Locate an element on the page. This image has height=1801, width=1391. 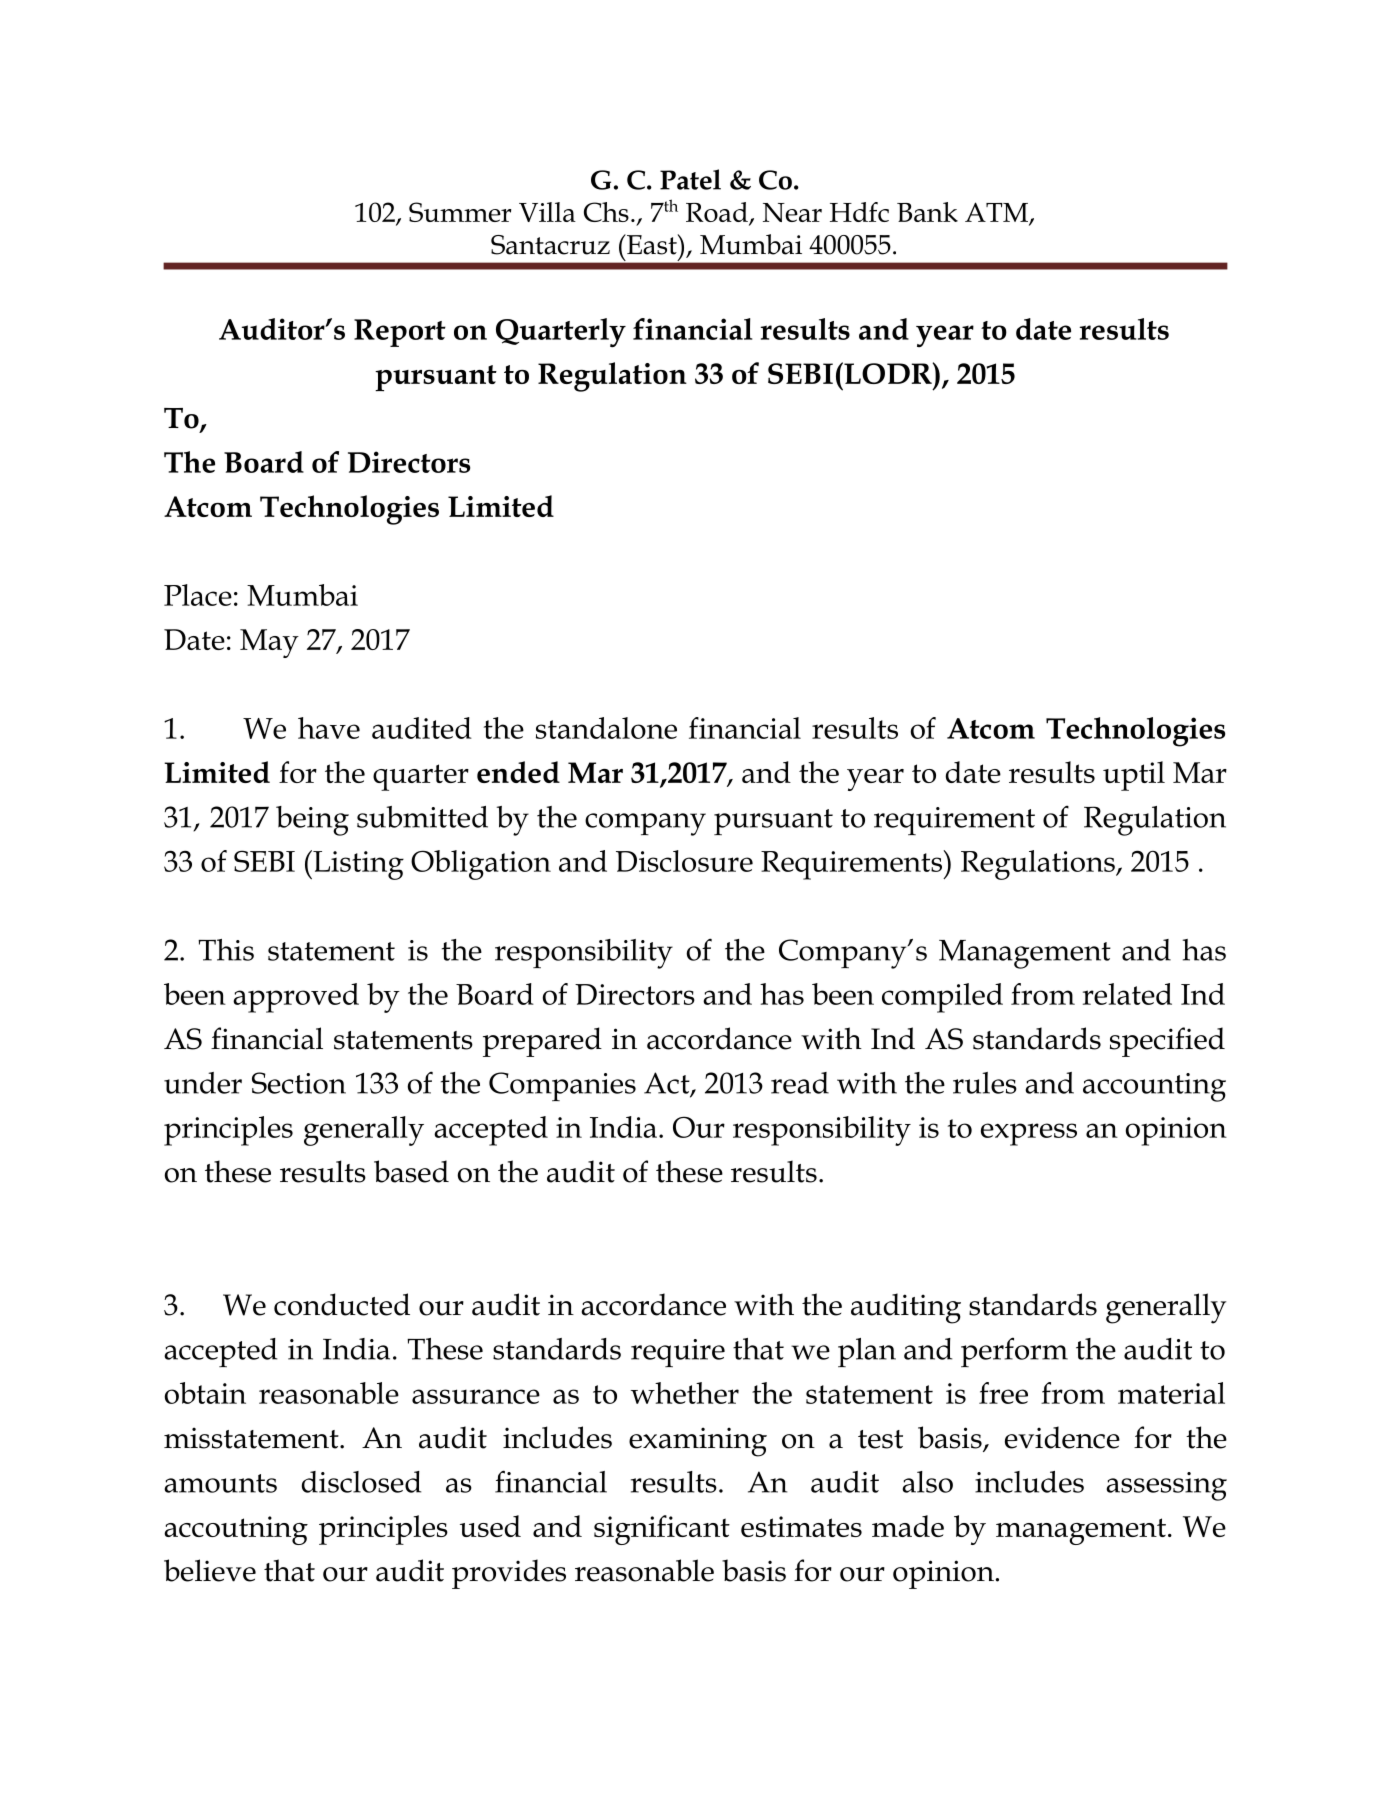
disclosed is located at coordinates (361, 1482).
